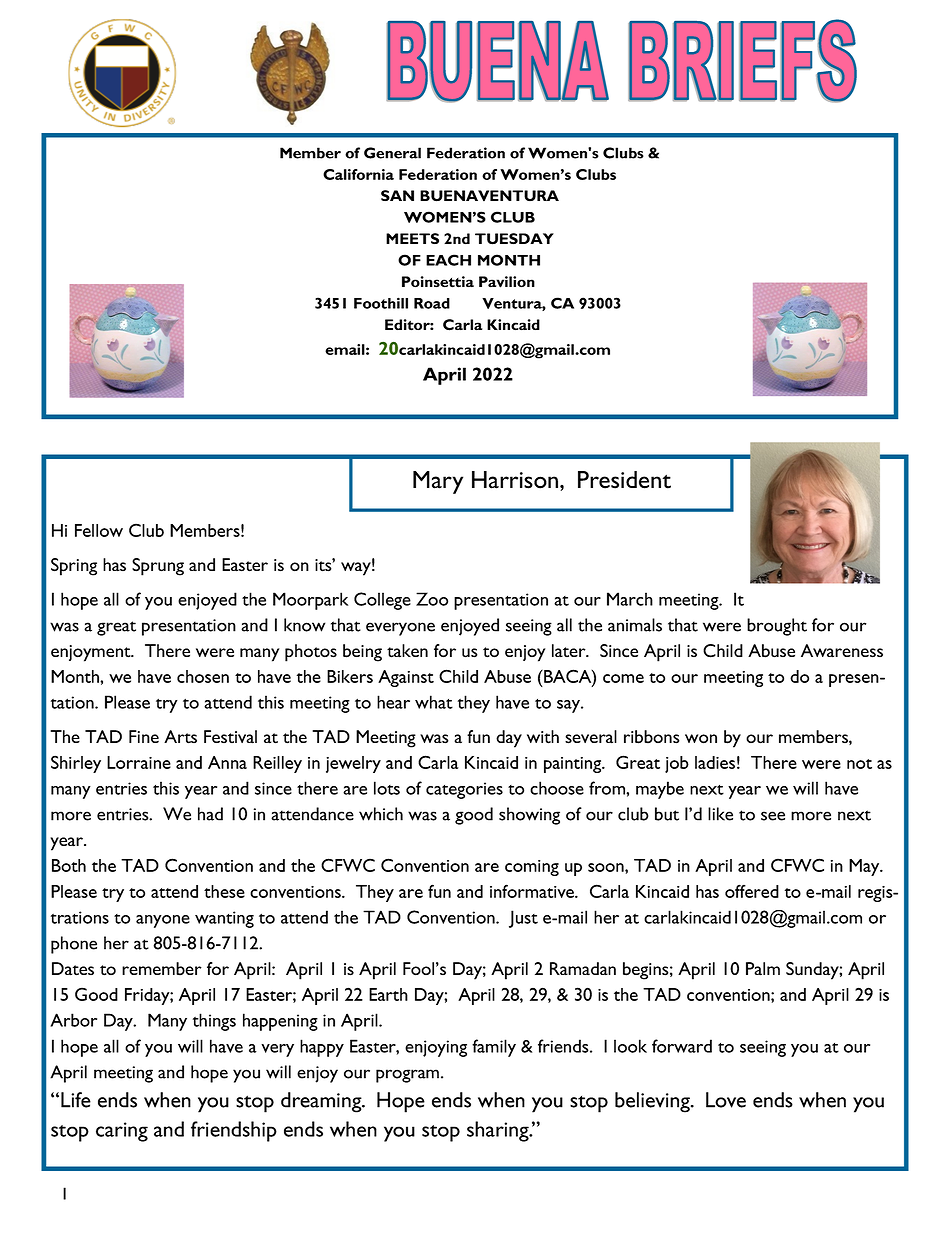  What do you see at coordinates (397, 195) in the screenshot?
I see `SAN` at bounding box center [397, 195].
